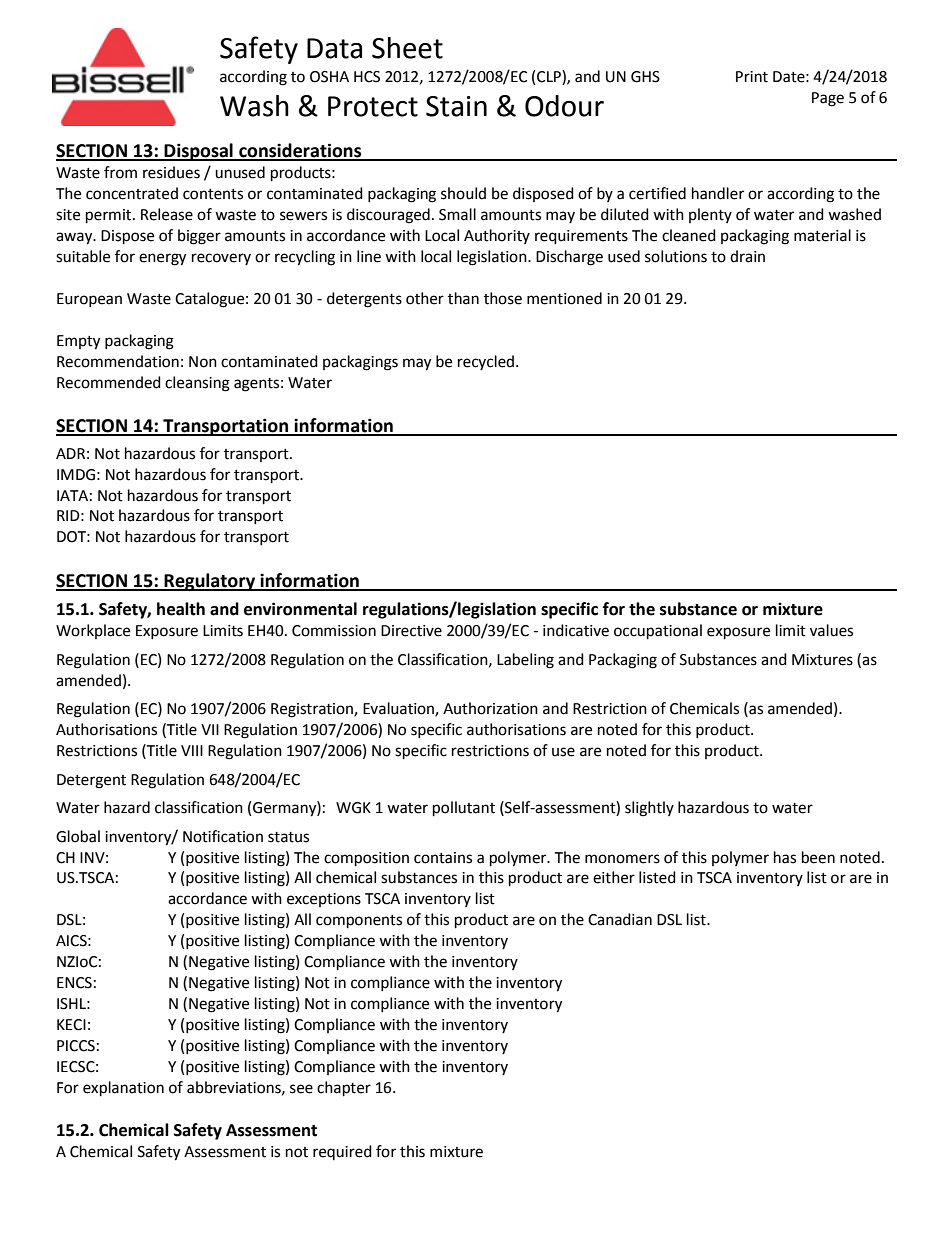  What do you see at coordinates (456, 106) in the image?
I see `Stain` at bounding box center [456, 106].
